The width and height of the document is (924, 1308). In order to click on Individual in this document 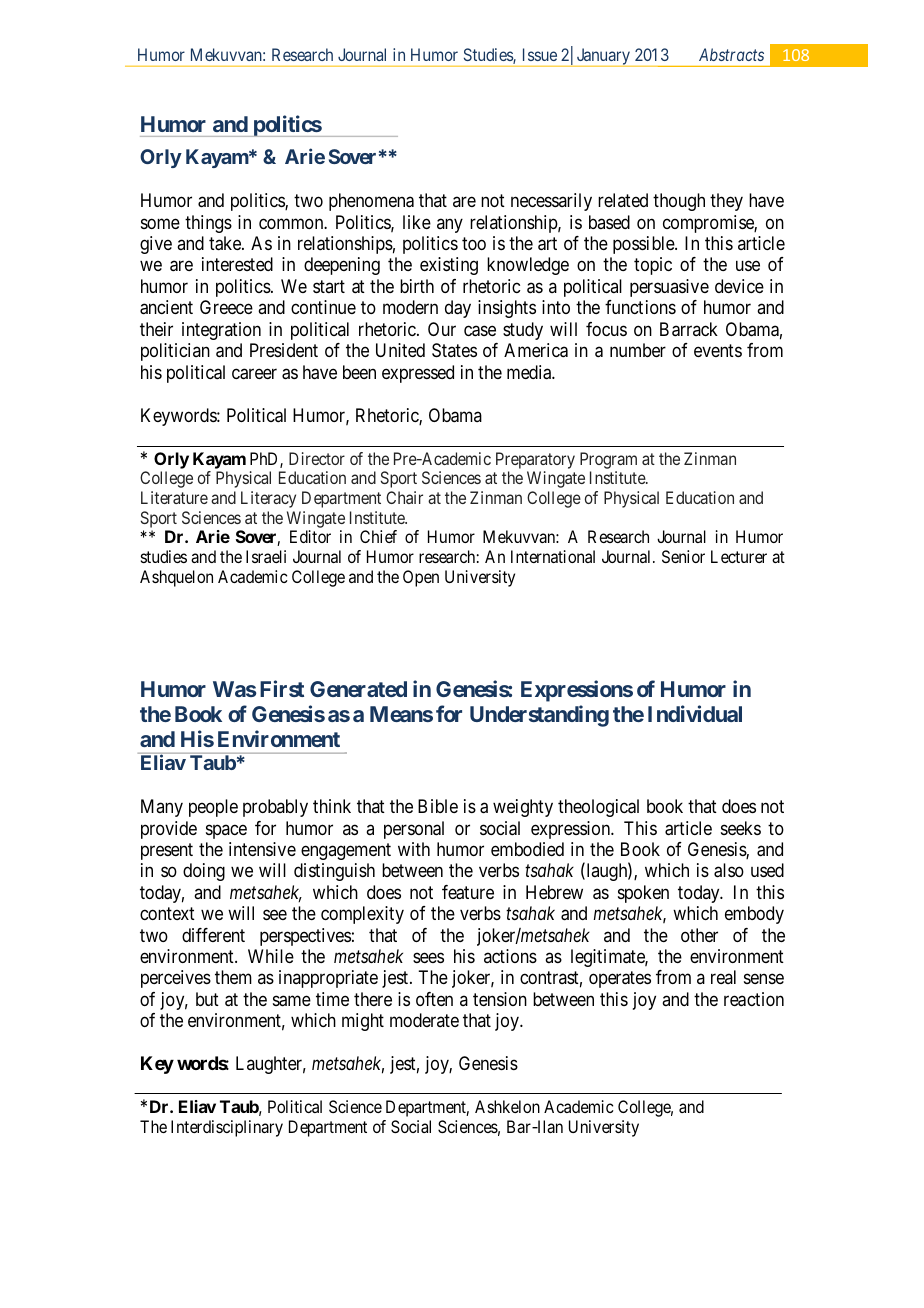, I will do `click(695, 713)`.
